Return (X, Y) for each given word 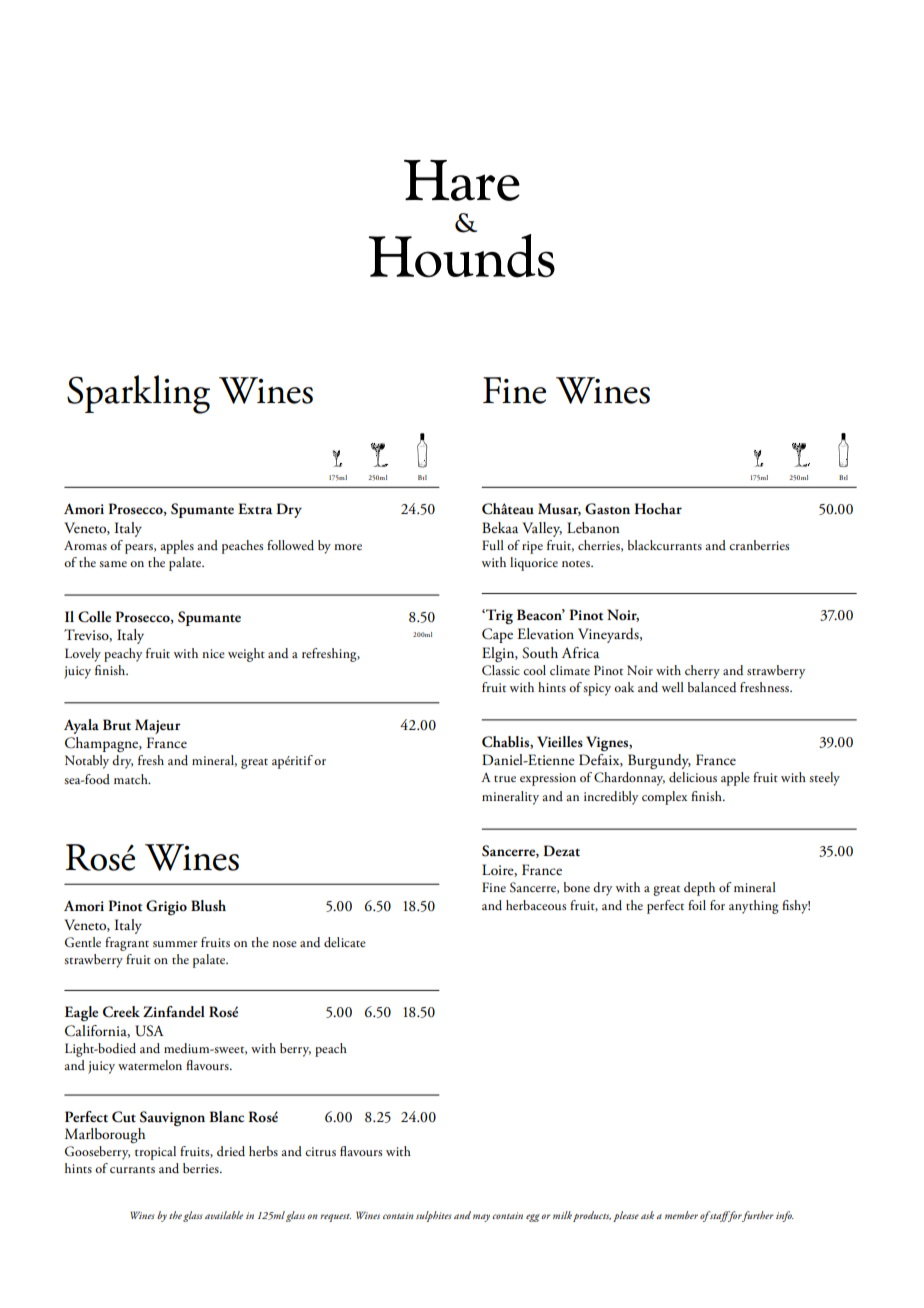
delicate (345, 942)
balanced (712, 687)
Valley (542, 529)
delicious (693, 777)
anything (754, 907)
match (132, 779)
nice (213, 653)
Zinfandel (174, 1011)
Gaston (607, 509)
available (224, 1215)
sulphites (433, 1216)
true (505, 779)
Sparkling (138, 394)
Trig (498, 616)
